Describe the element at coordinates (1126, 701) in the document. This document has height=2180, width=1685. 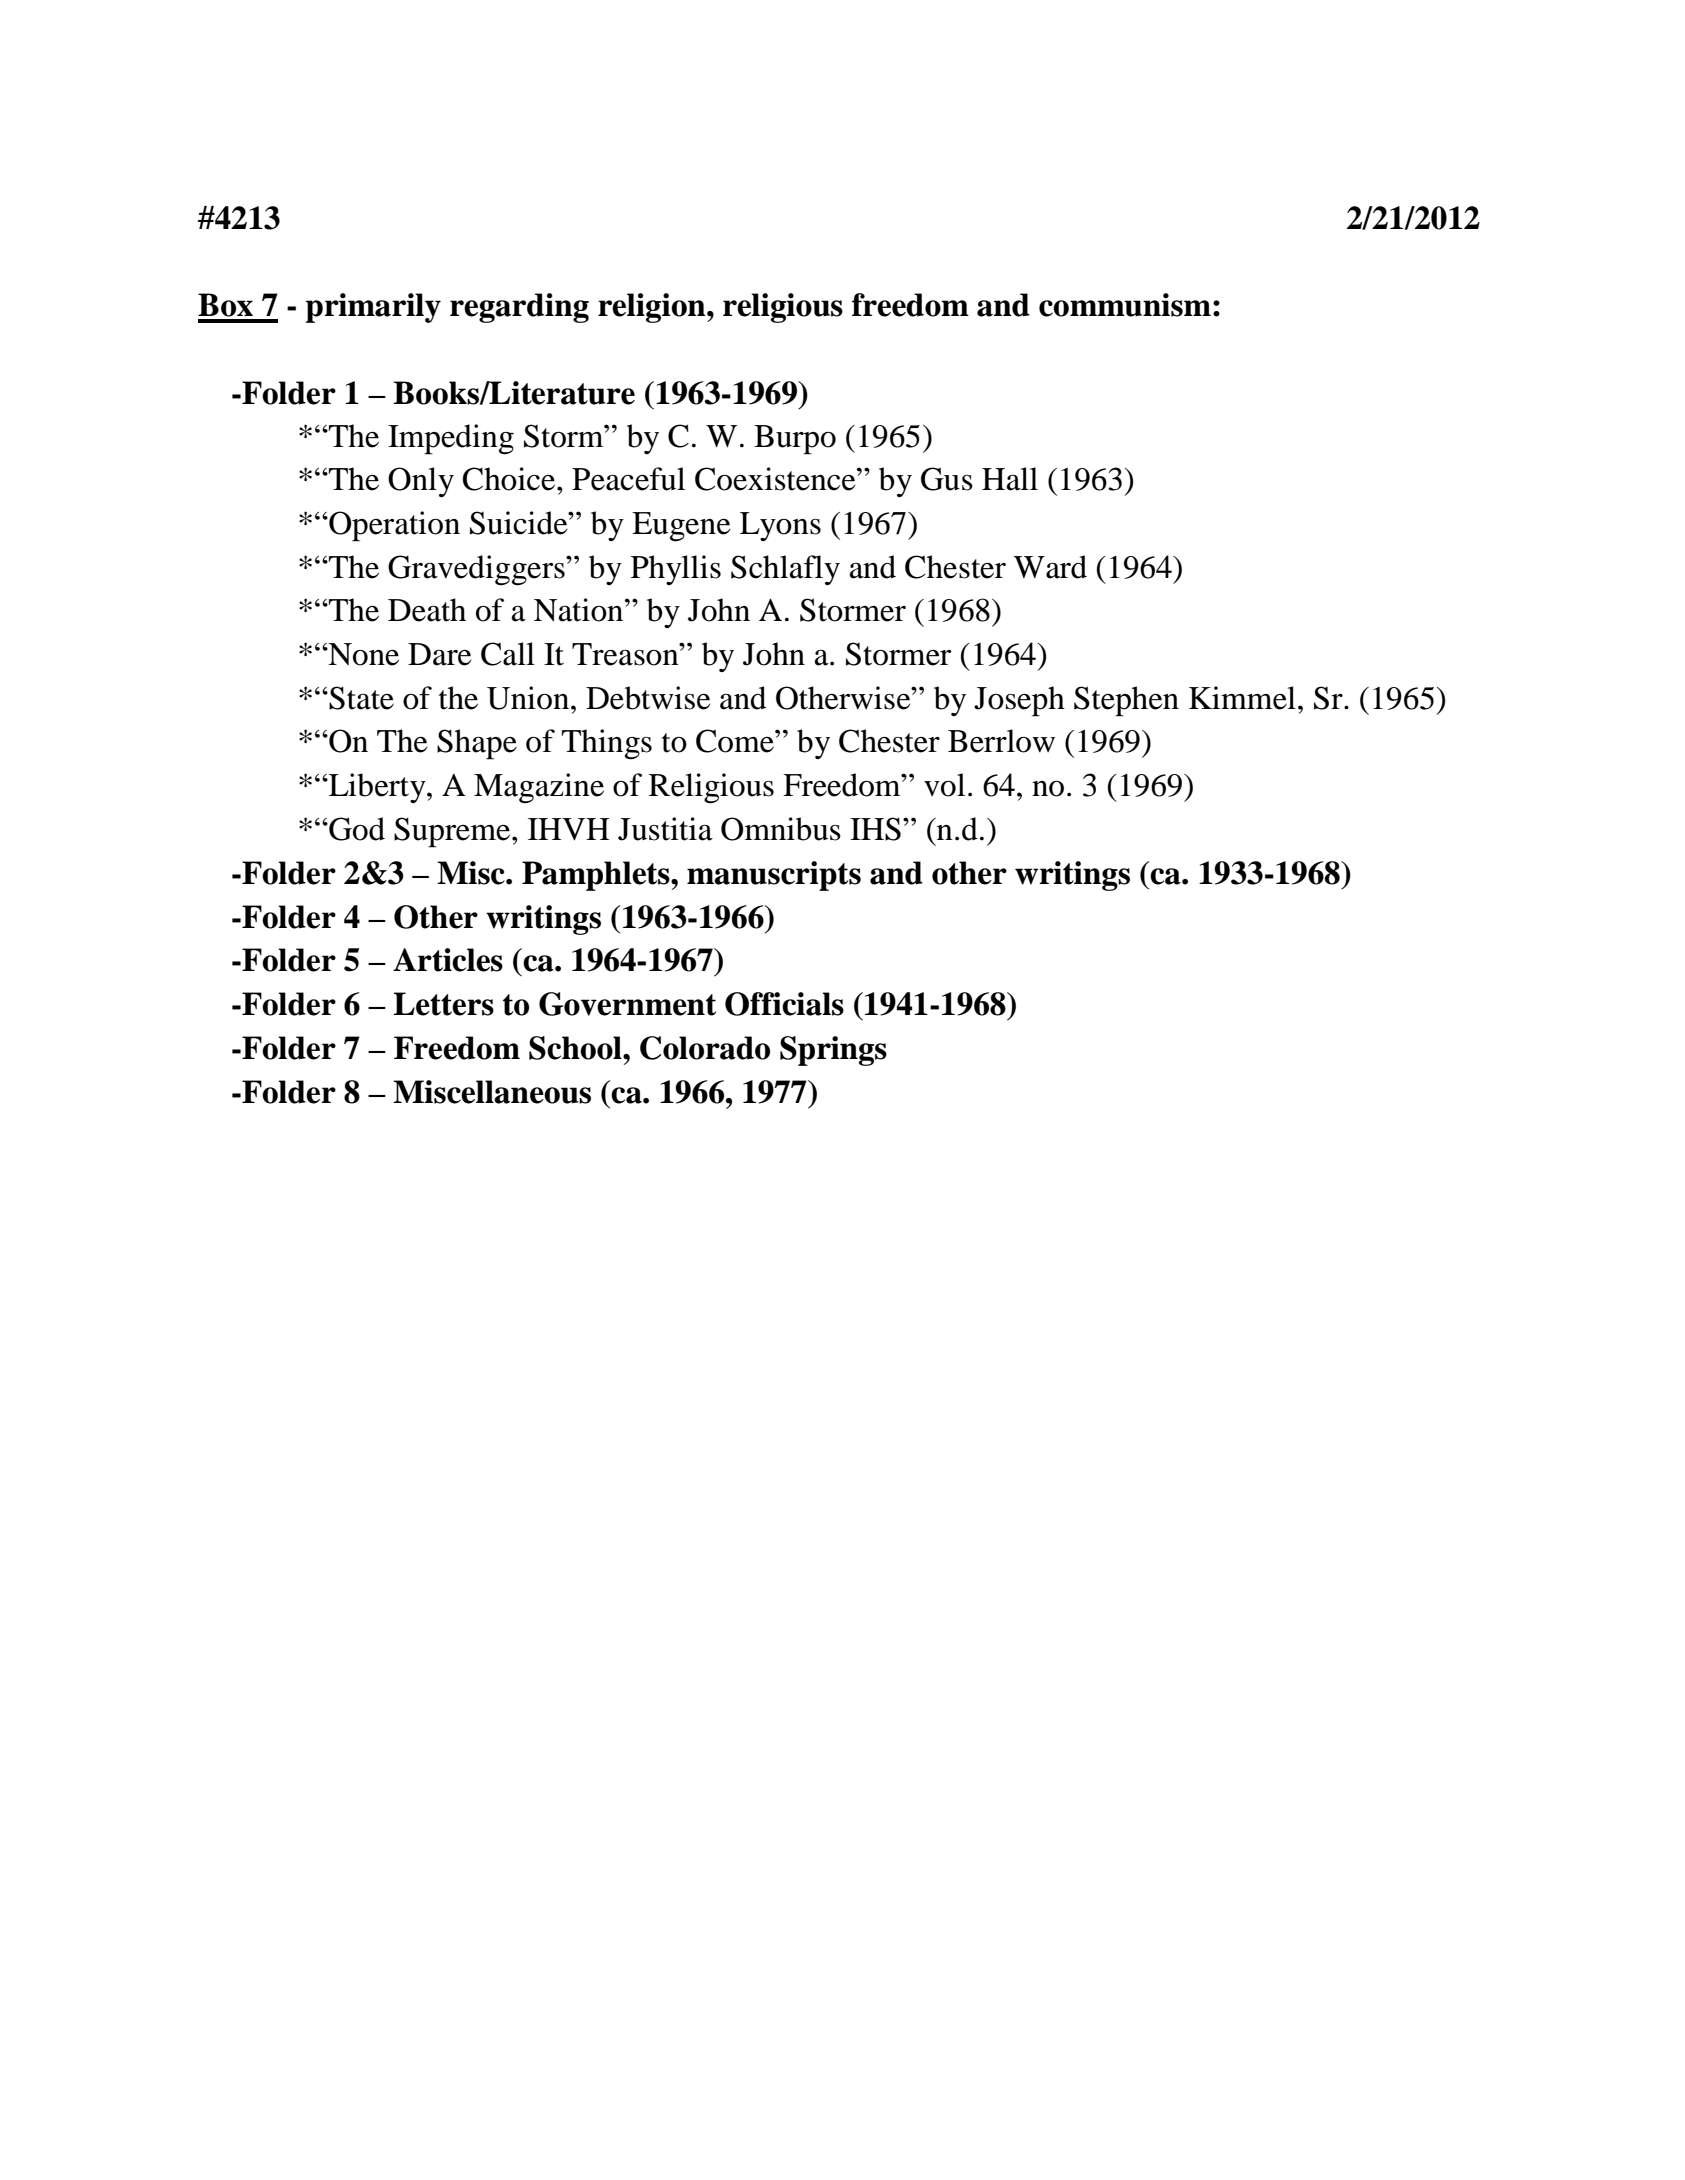
I see `Stephen` at that location.
